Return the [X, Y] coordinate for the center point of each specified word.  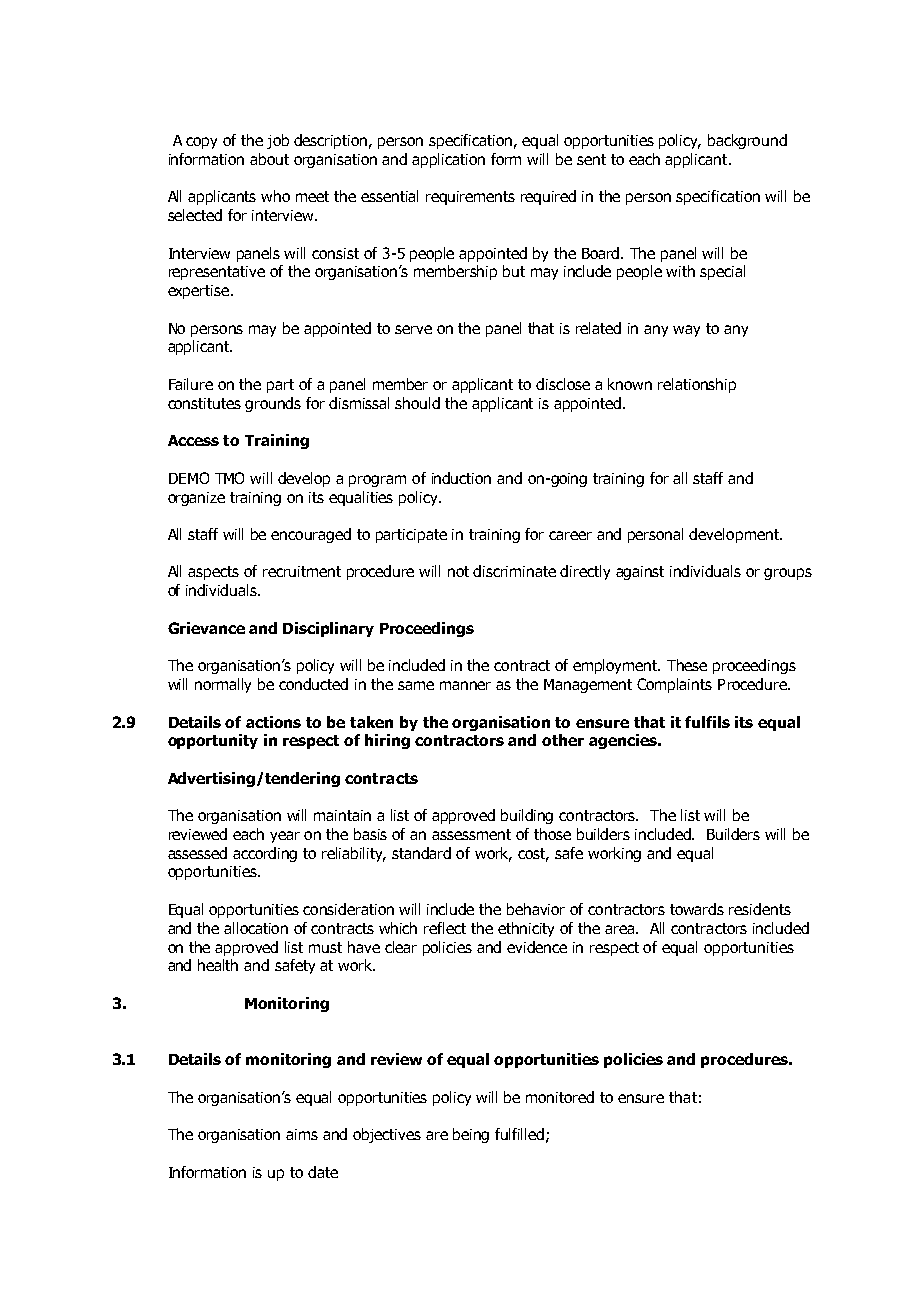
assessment [471, 834]
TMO [229, 478]
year [285, 837]
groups [788, 574]
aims [302, 1134]
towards [697, 909]
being [471, 1135]
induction [461, 478]
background [747, 141]
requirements [470, 198]
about [269, 159]
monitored [560, 1097]
